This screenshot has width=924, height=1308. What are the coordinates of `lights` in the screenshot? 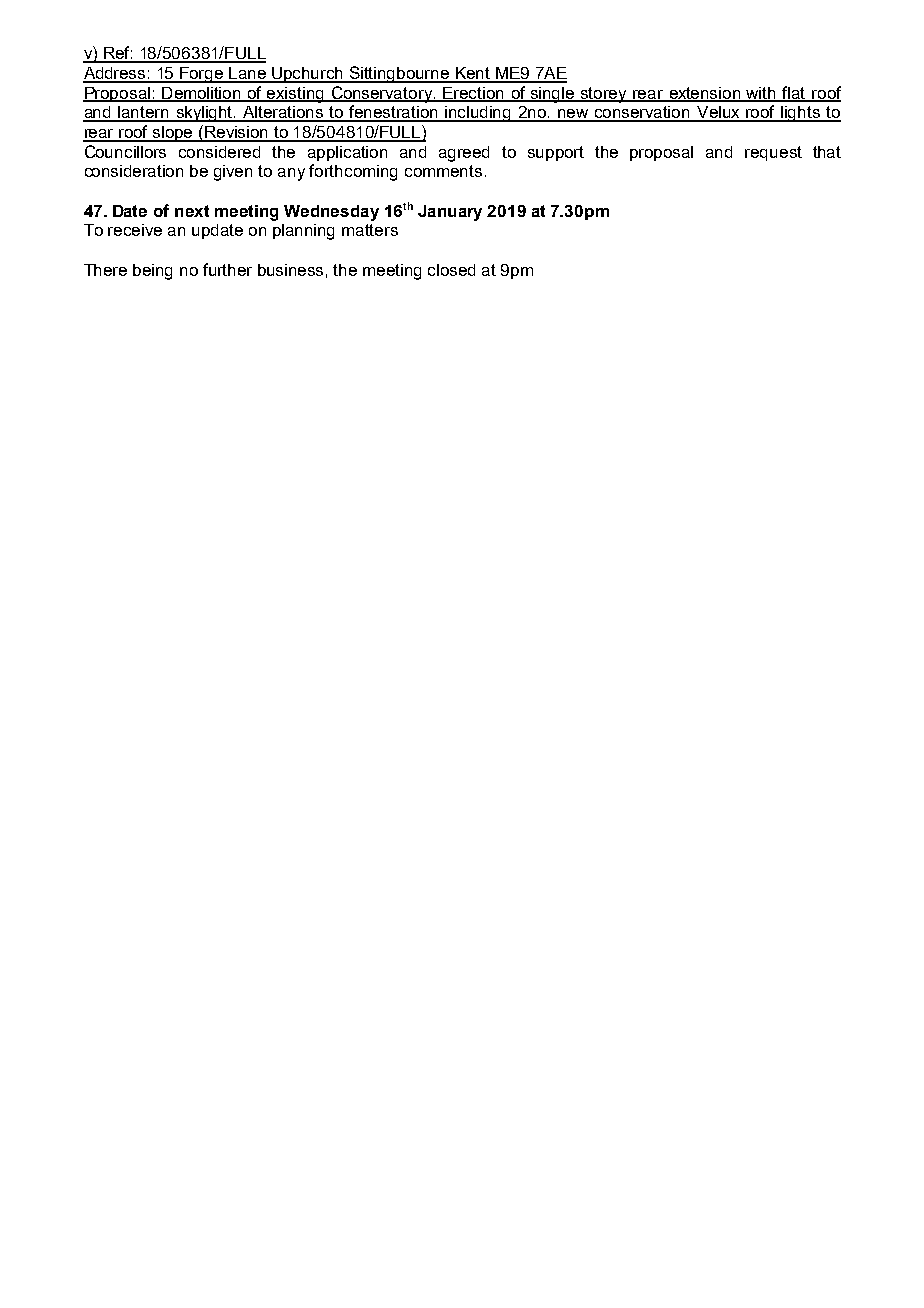 It's located at (801, 114).
